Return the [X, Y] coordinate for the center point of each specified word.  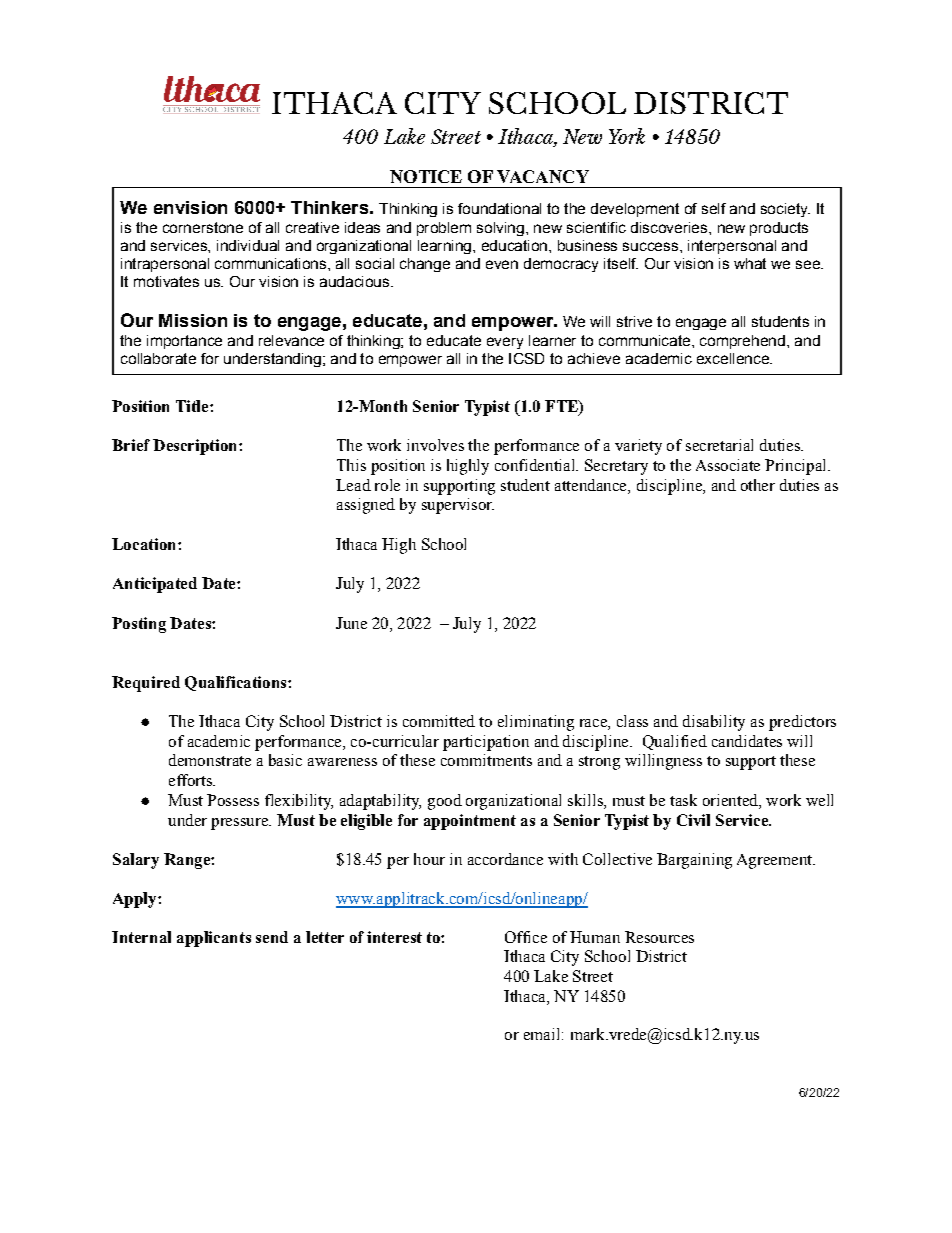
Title [193, 406]
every [505, 343]
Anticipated [155, 585]
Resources [659, 937]
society [785, 210]
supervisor [458, 506]
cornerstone [203, 227]
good [445, 802]
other [758, 485]
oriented [731, 801]
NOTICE [426, 176]
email [543, 1034]
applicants [214, 939]
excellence [734, 358]
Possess [233, 800]
